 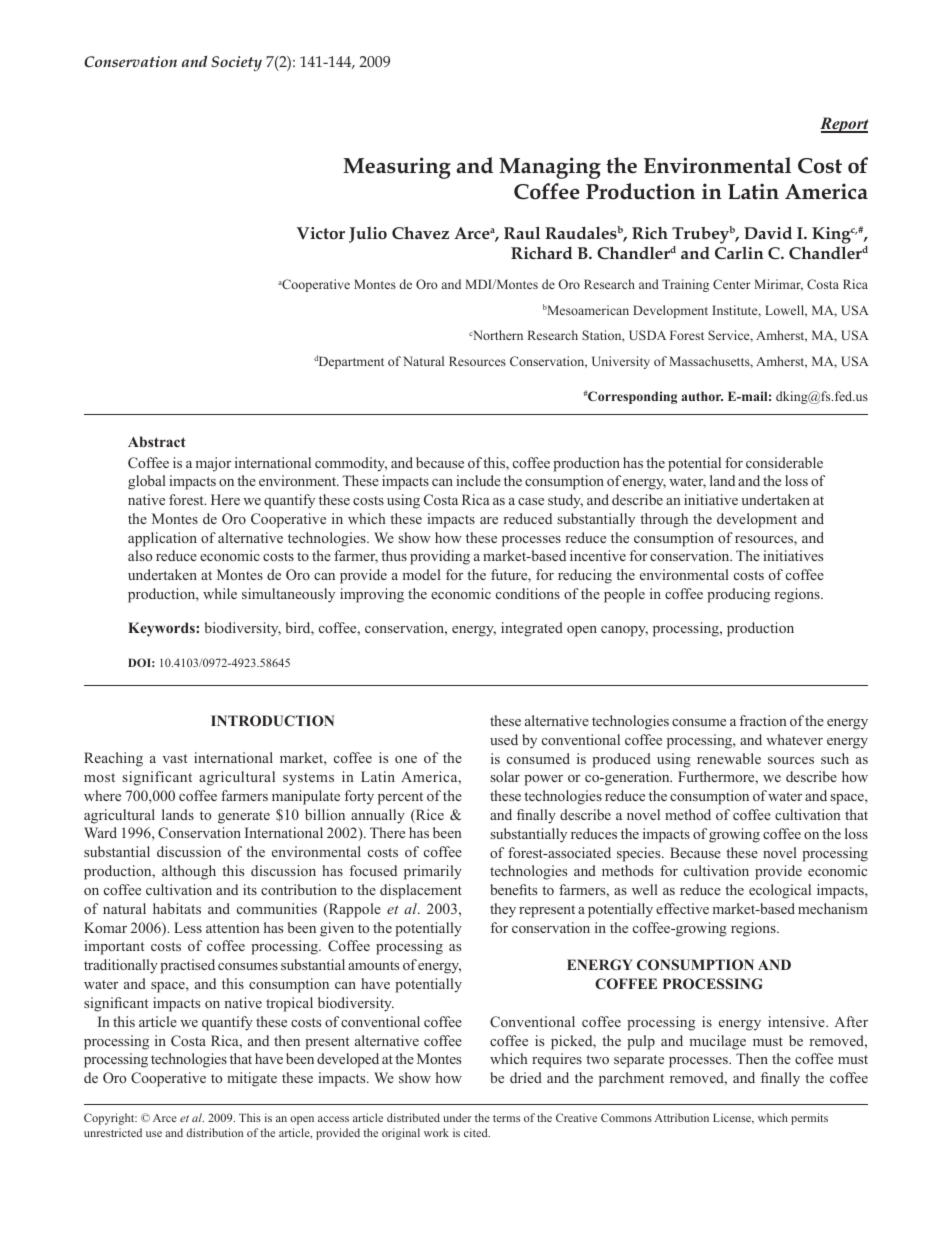 What do you see at coordinates (844, 125) in the document?
I see `Report` at bounding box center [844, 125].
